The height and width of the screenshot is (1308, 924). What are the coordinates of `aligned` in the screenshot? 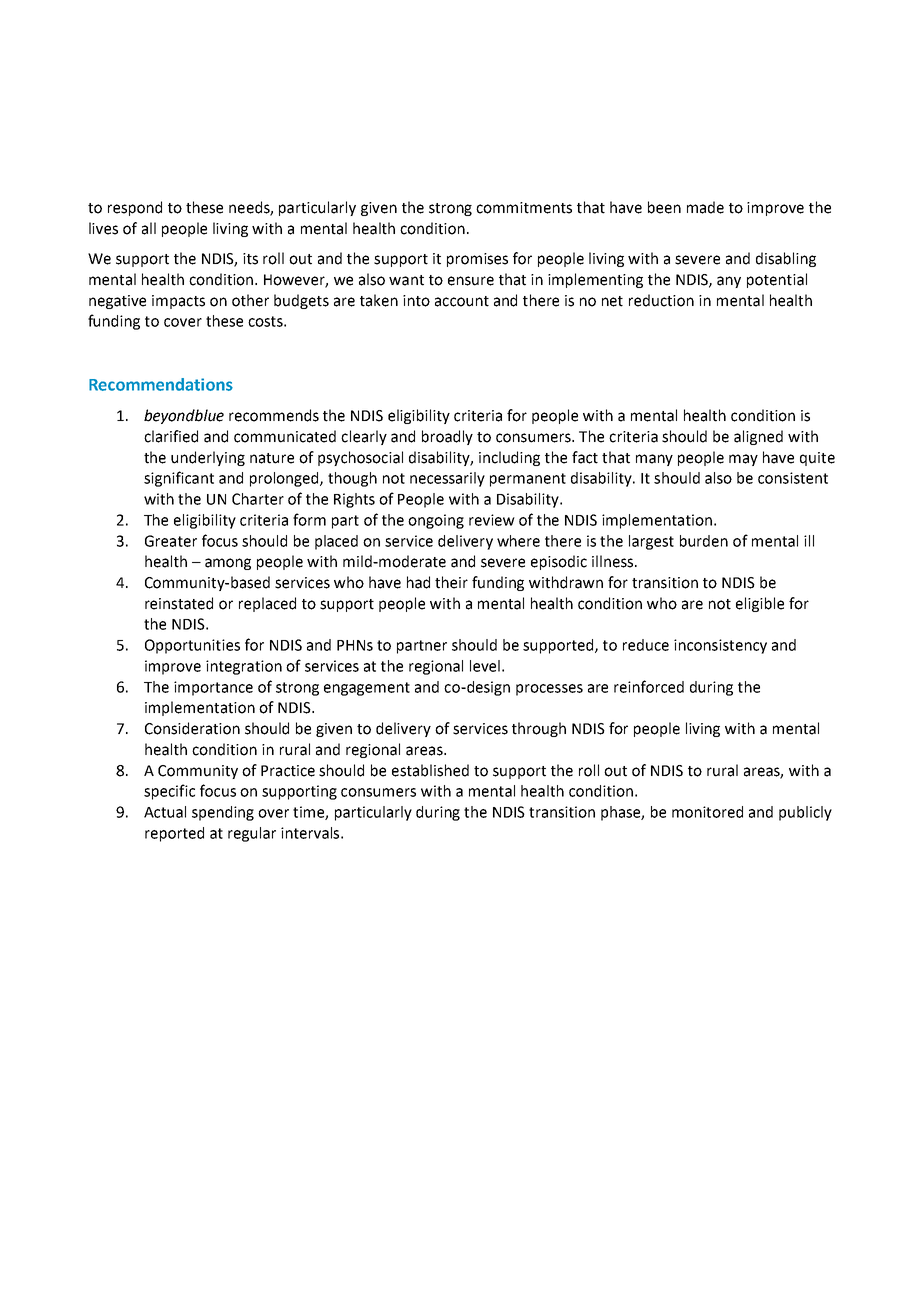 It's located at (758, 437).
